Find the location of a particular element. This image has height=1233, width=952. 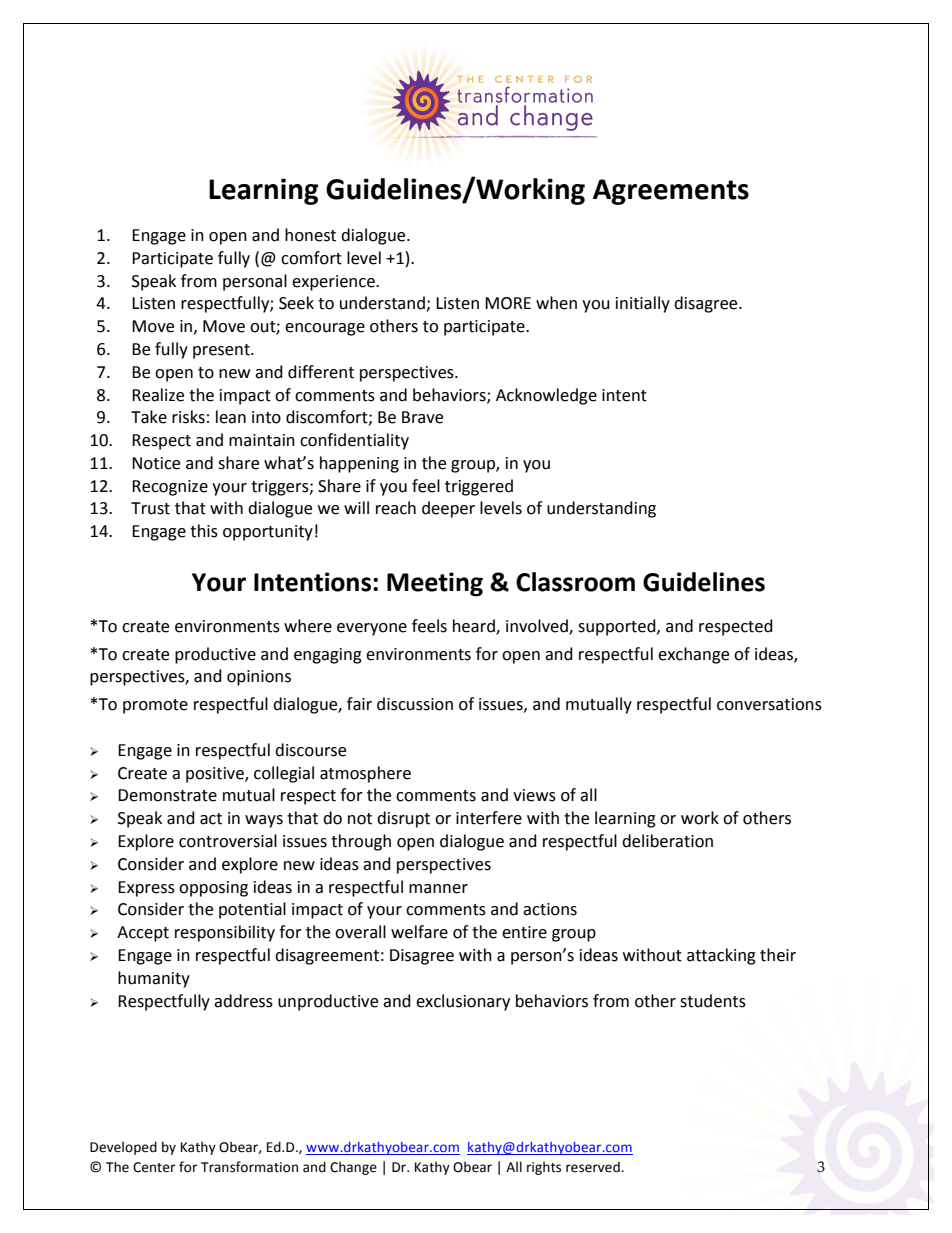

Transformation is located at coordinates (249, 1167).
